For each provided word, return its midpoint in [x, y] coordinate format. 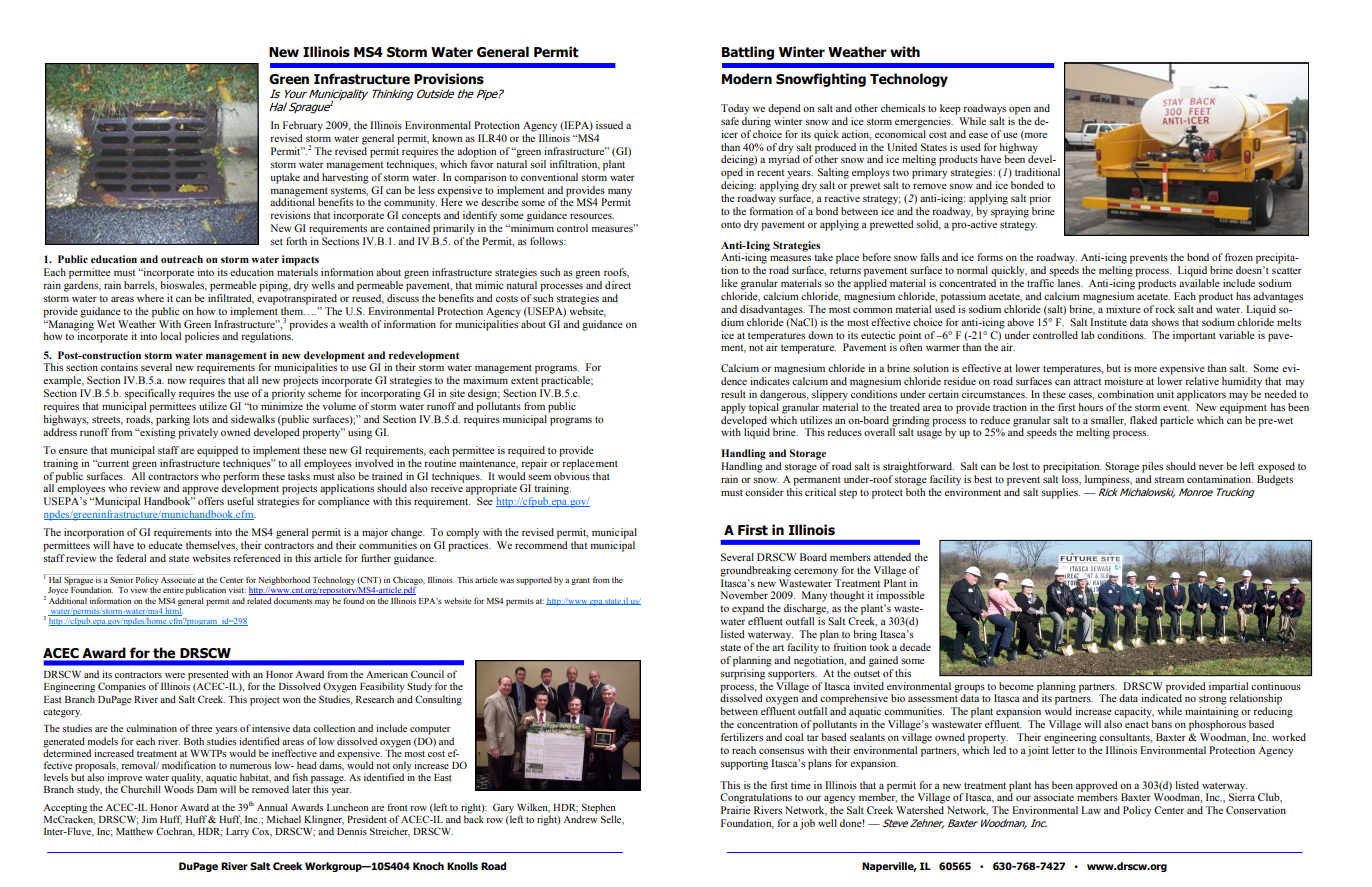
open [1020, 111]
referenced [257, 558]
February [303, 126]
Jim [149, 819]
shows [1165, 322]
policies [202, 337]
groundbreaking [755, 571]
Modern [747, 79]
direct [618, 285]
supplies [1060, 493]
